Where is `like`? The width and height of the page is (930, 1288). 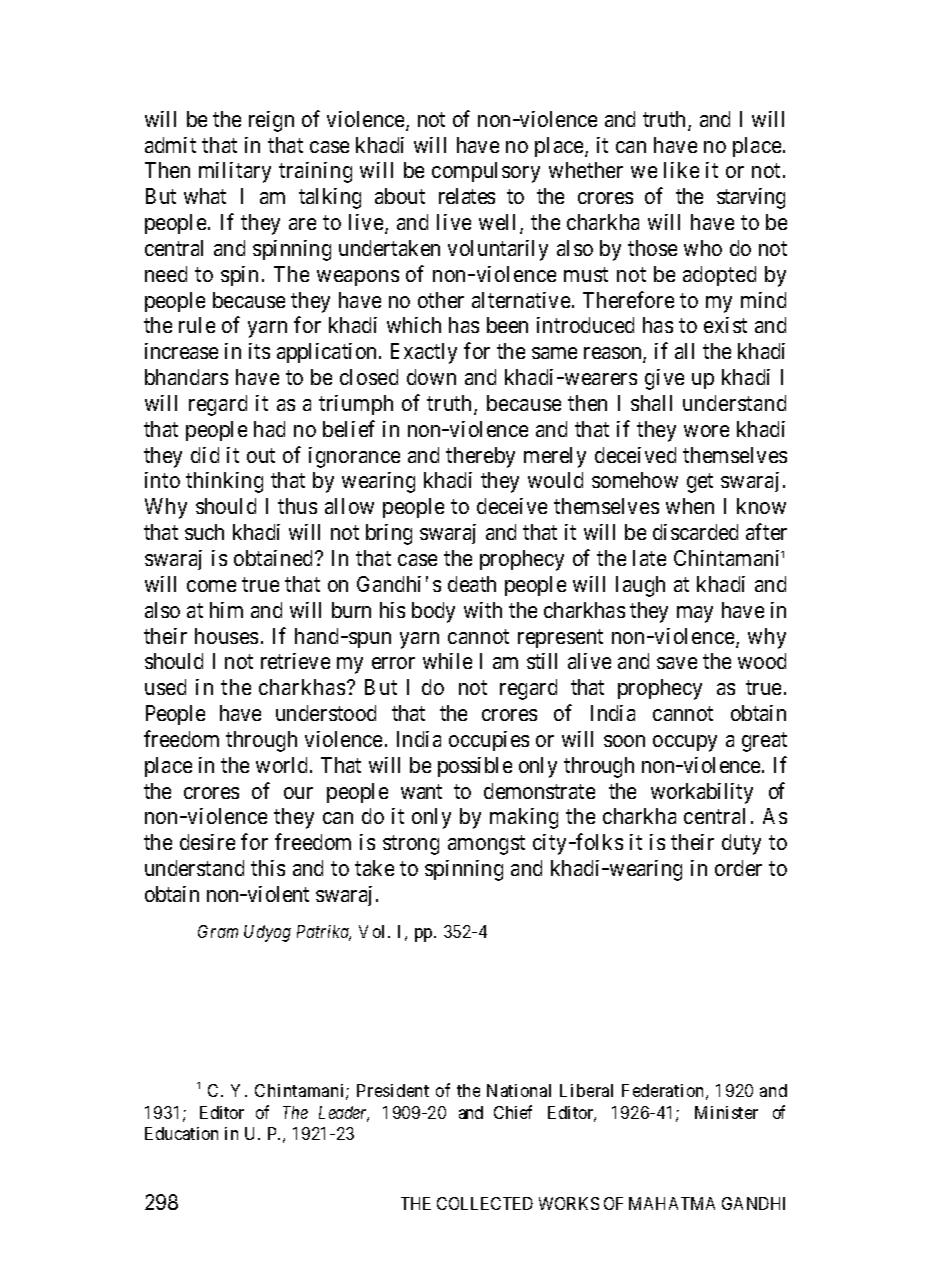
like is located at coordinates (681, 170).
